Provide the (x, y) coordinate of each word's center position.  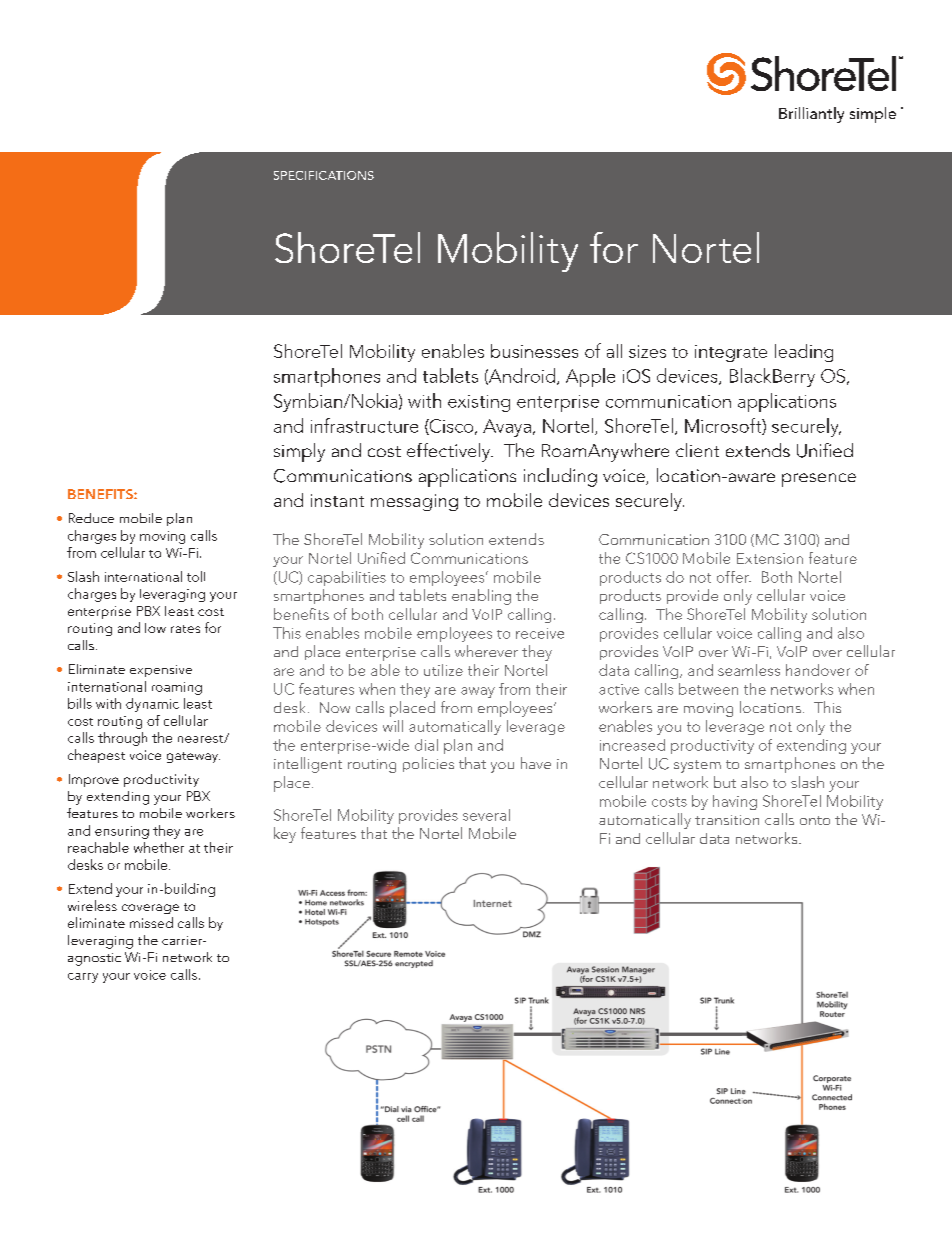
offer (734, 577)
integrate (731, 353)
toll (196, 576)
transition (727, 820)
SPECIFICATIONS (324, 175)
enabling (481, 597)
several (486, 815)
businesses (534, 351)
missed (151, 922)
